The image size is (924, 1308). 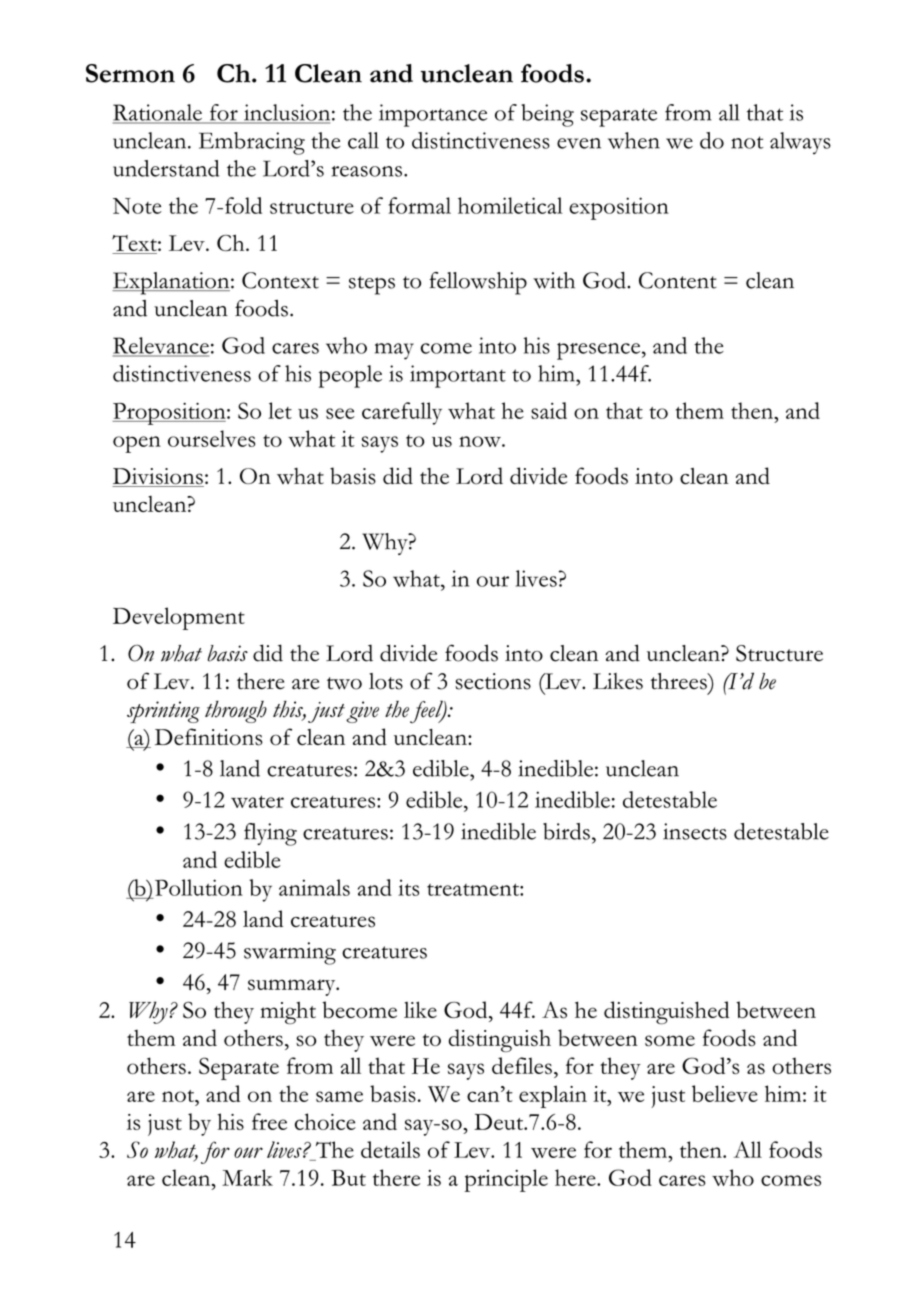 What do you see at coordinates (158, 113) in the screenshot?
I see `Rationale` at bounding box center [158, 113].
